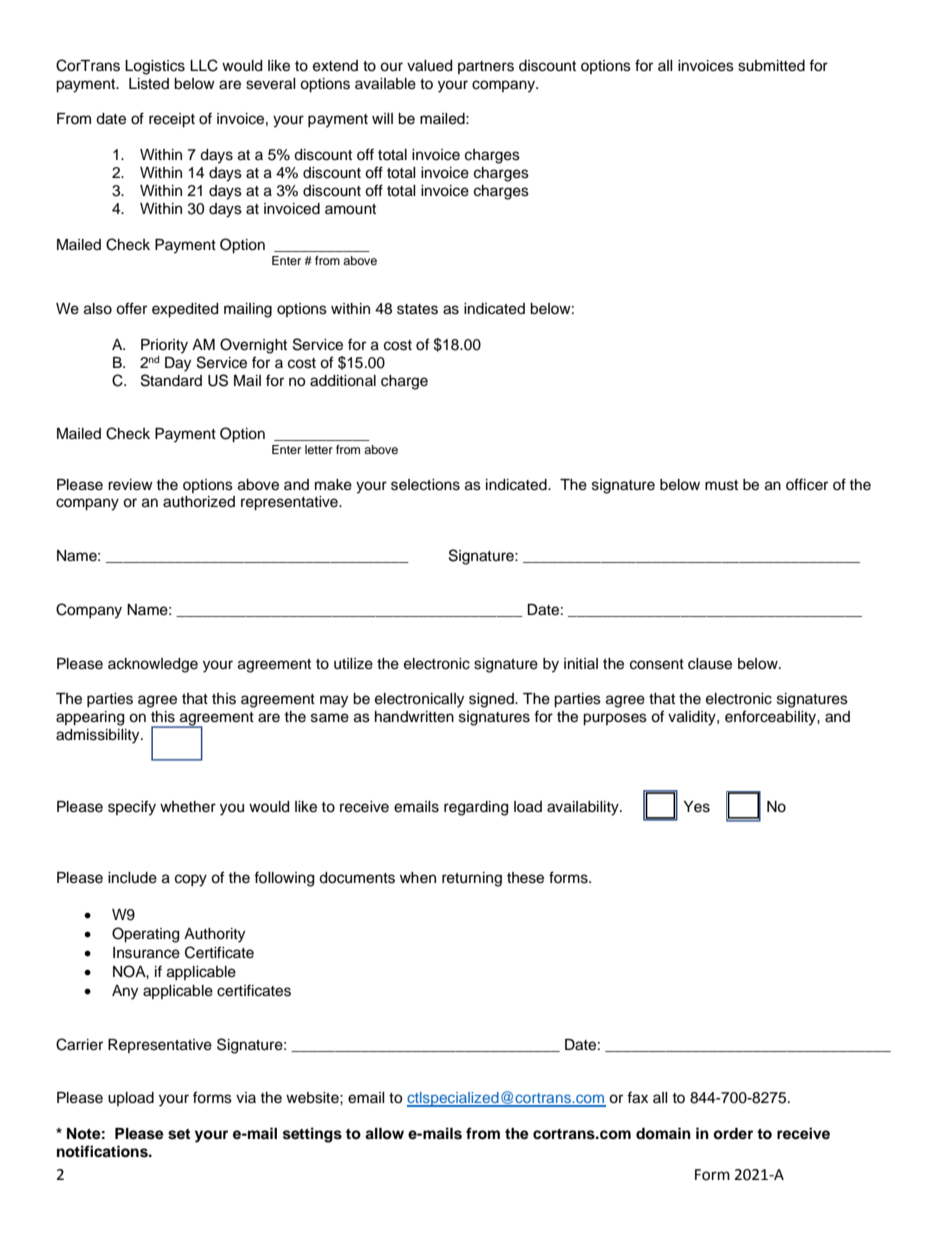 This image has height=1233, width=952. What do you see at coordinates (149, 84) in the image?
I see `Listed` at bounding box center [149, 84].
